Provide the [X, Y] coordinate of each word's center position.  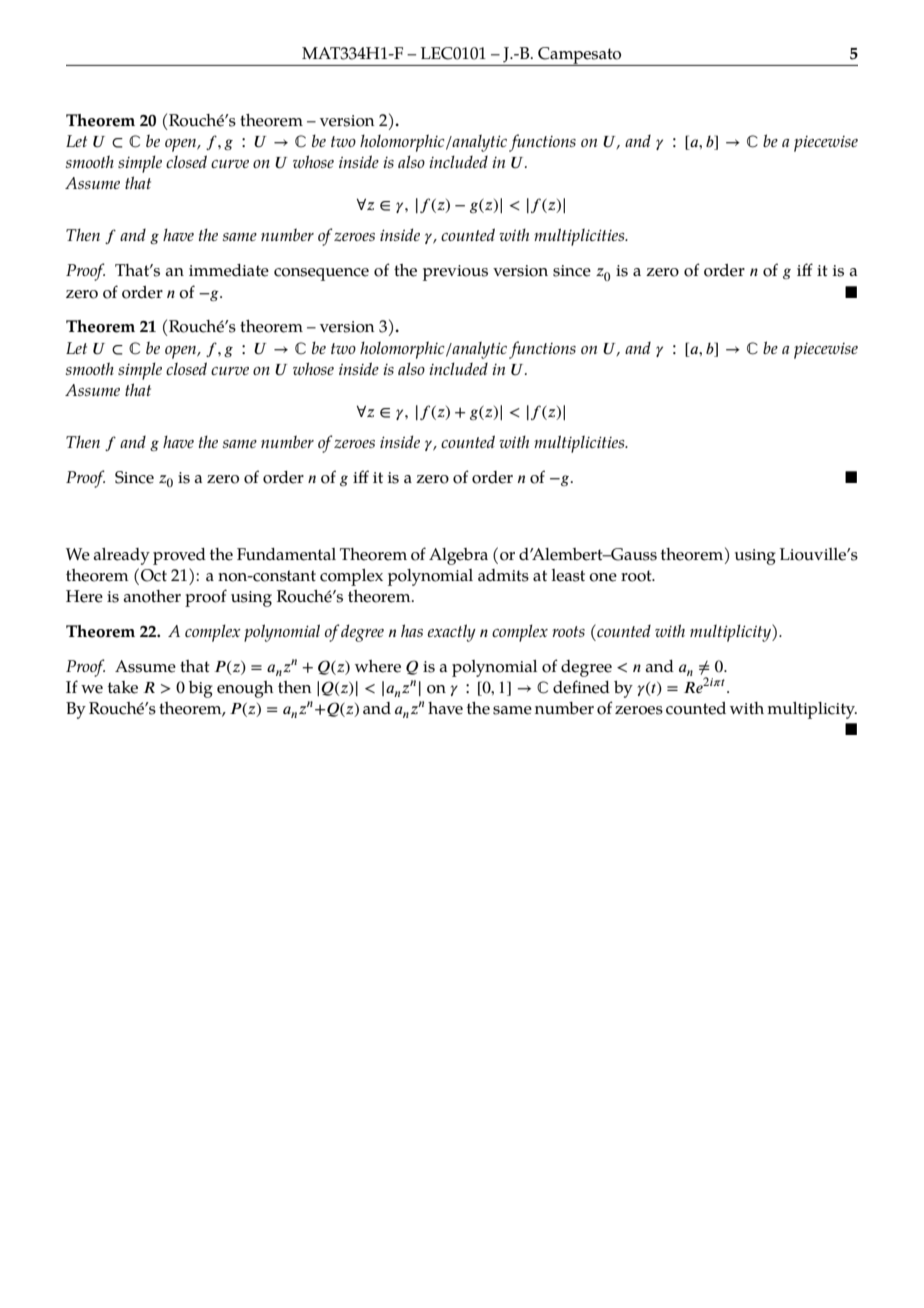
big [201, 689]
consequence [321, 274]
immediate [229, 270]
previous [455, 273]
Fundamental [286, 554]
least [568, 575]
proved [179, 556]
